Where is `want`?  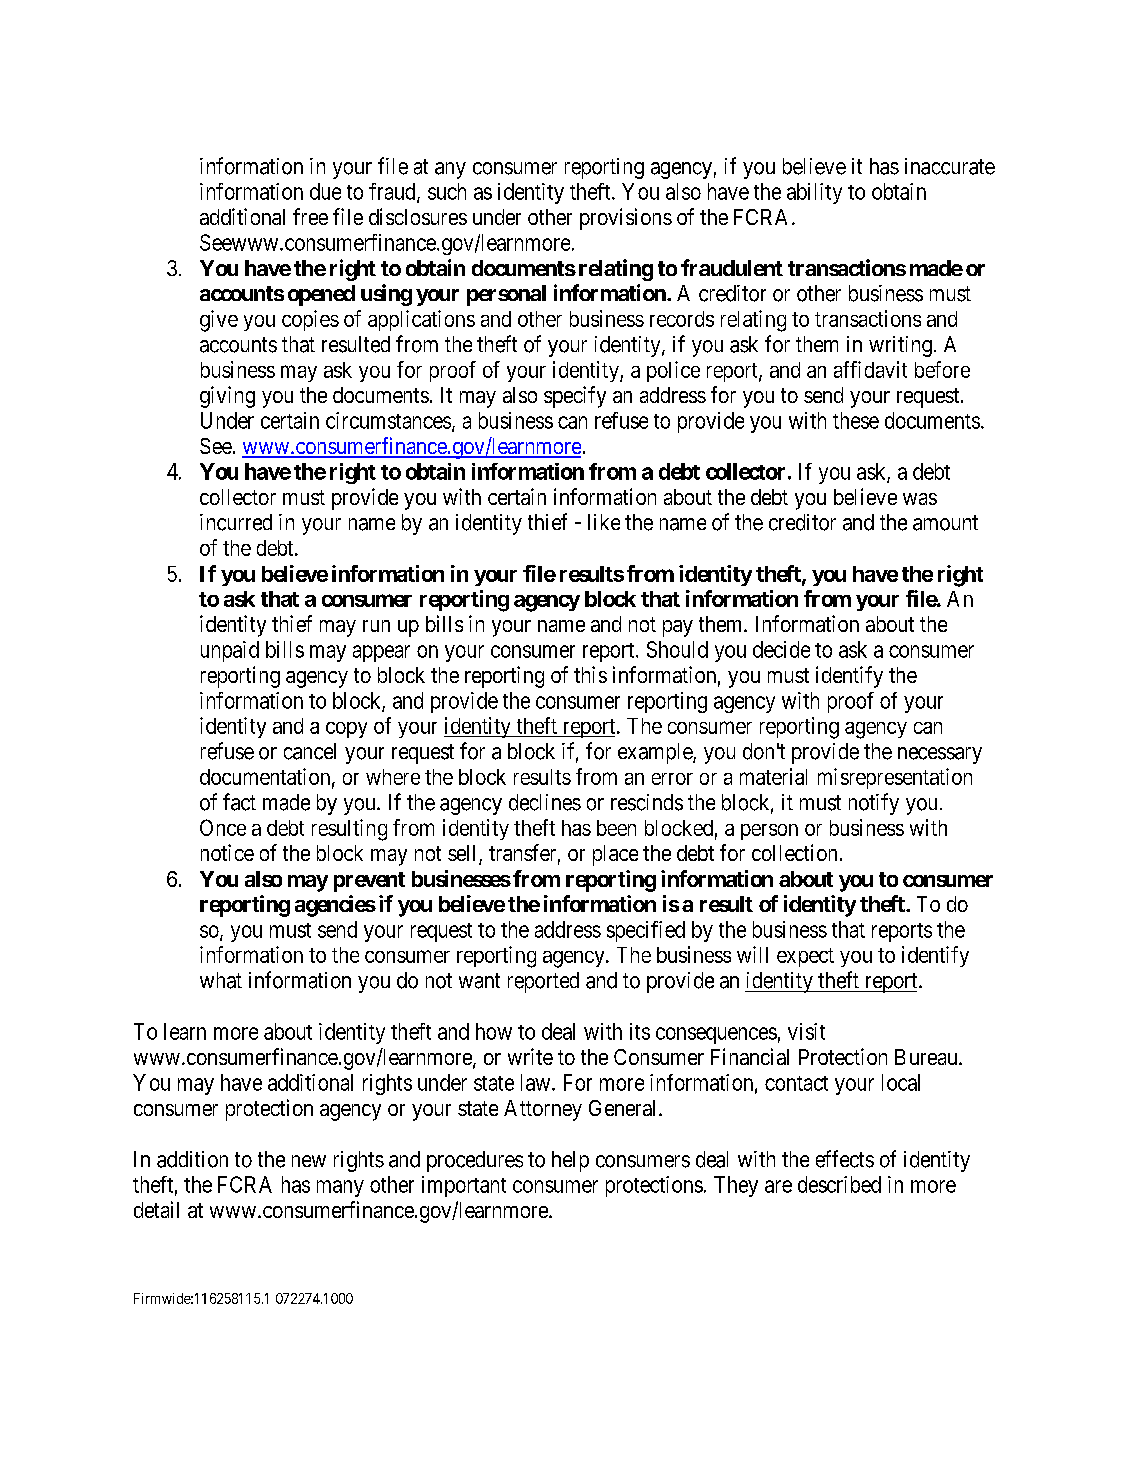 want is located at coordinates (479, 981).
